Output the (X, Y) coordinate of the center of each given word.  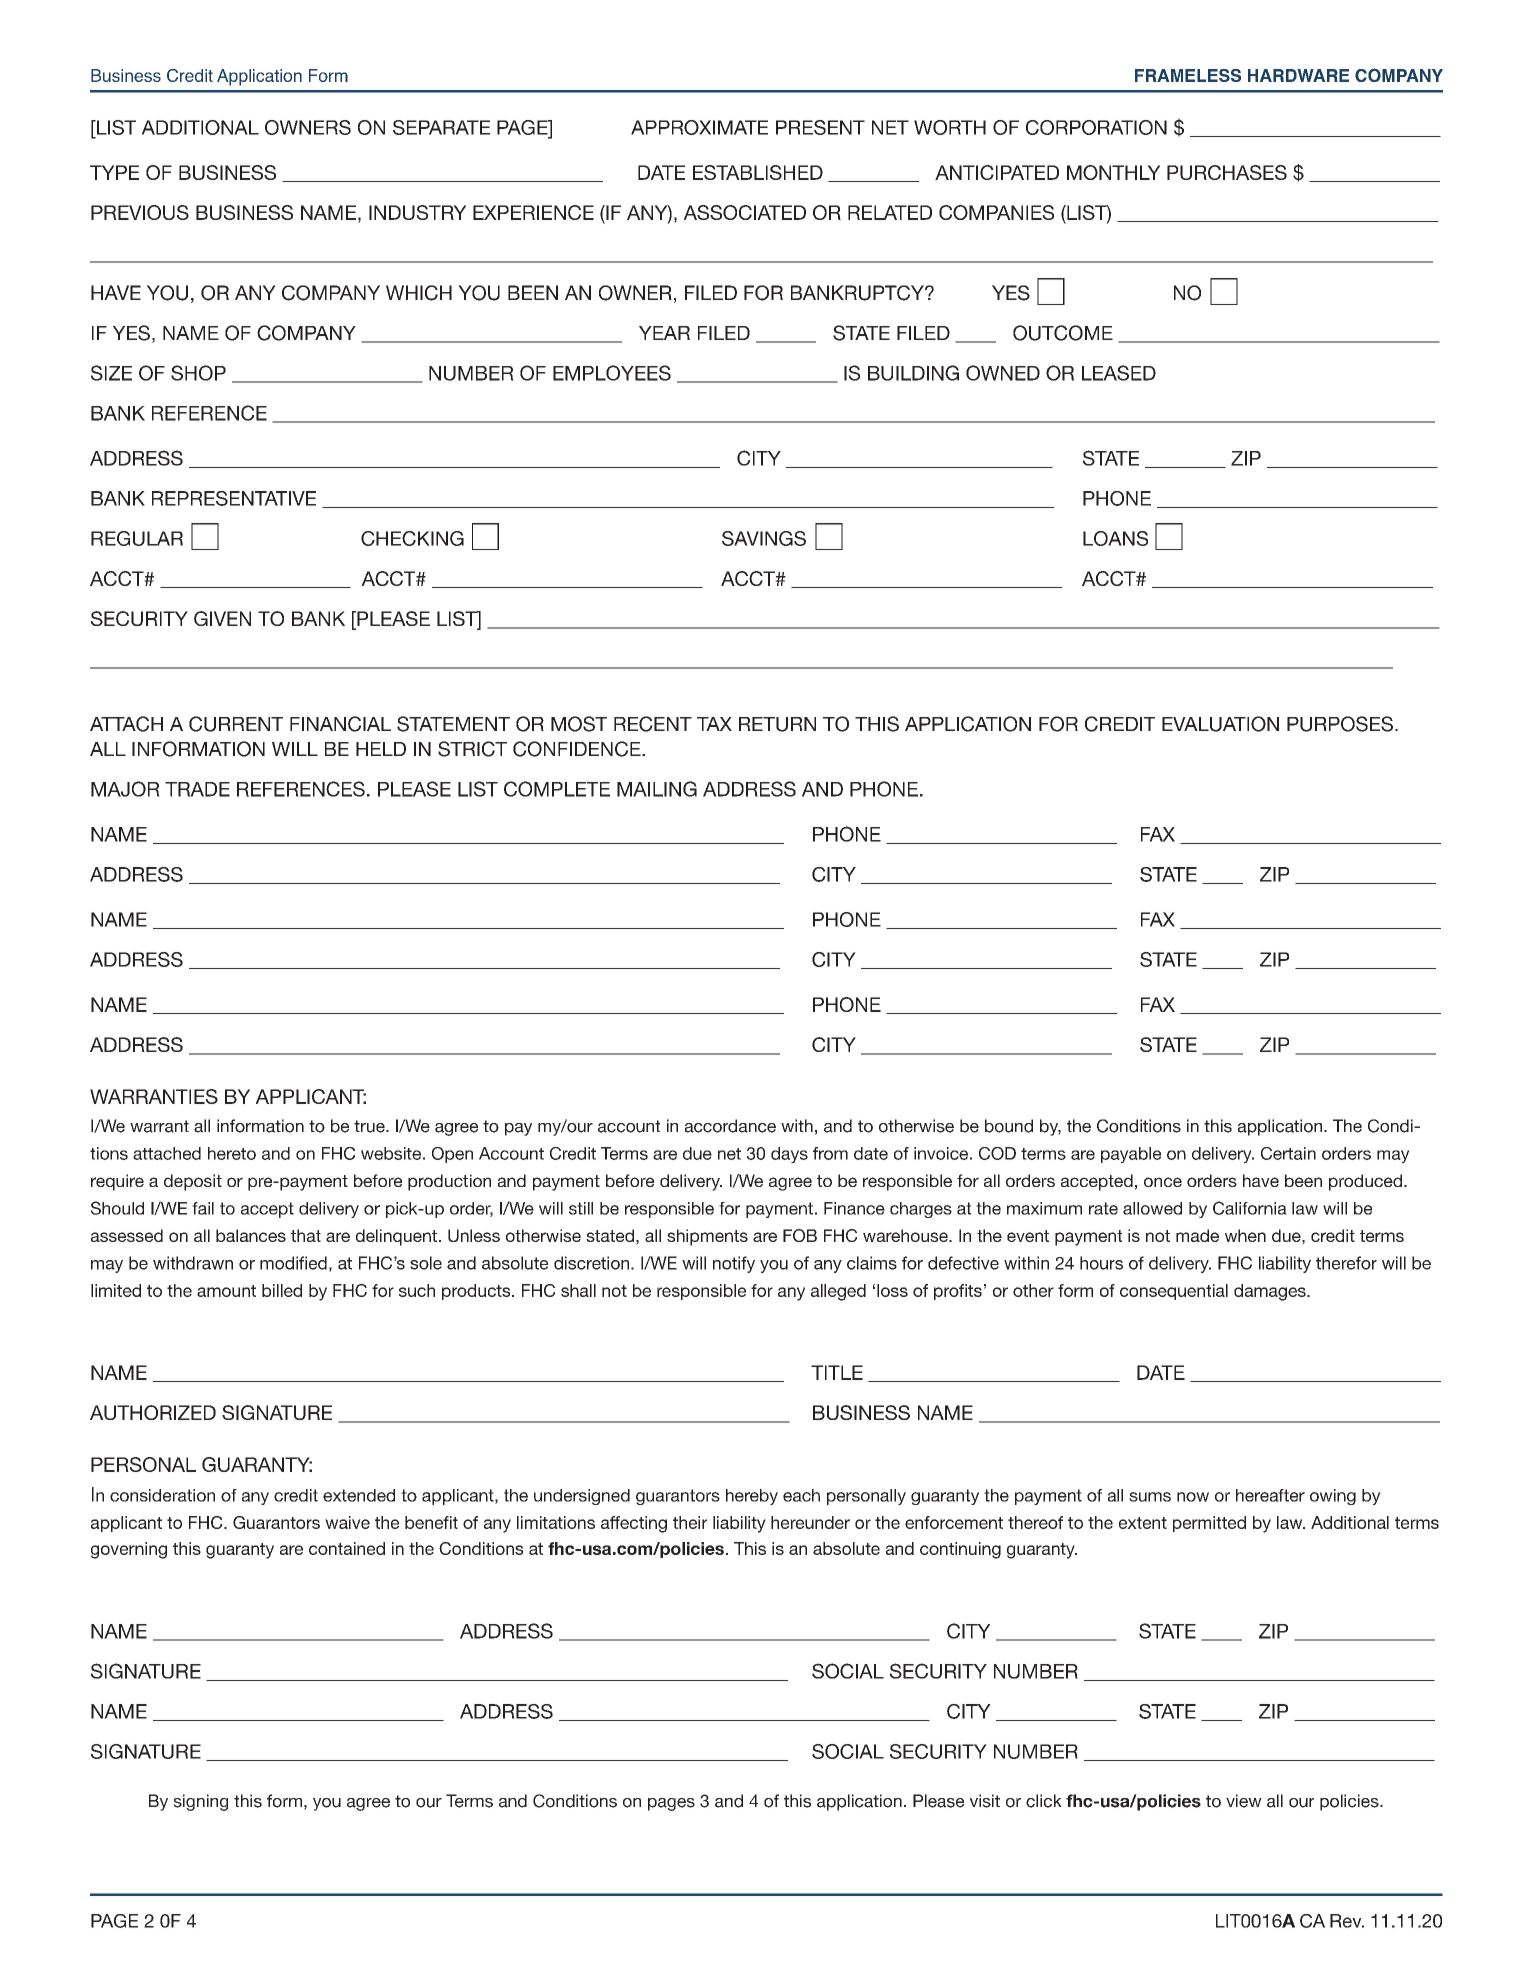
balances (251, 1235)
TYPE (114, 172)
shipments (707, 1237)
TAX (714, 724)
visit (985, 1801)
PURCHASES (1227, 172)
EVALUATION (1220, 724)
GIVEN (222, 618)
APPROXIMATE (699, 127)
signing (200, 1802)
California (1250, 1208)
